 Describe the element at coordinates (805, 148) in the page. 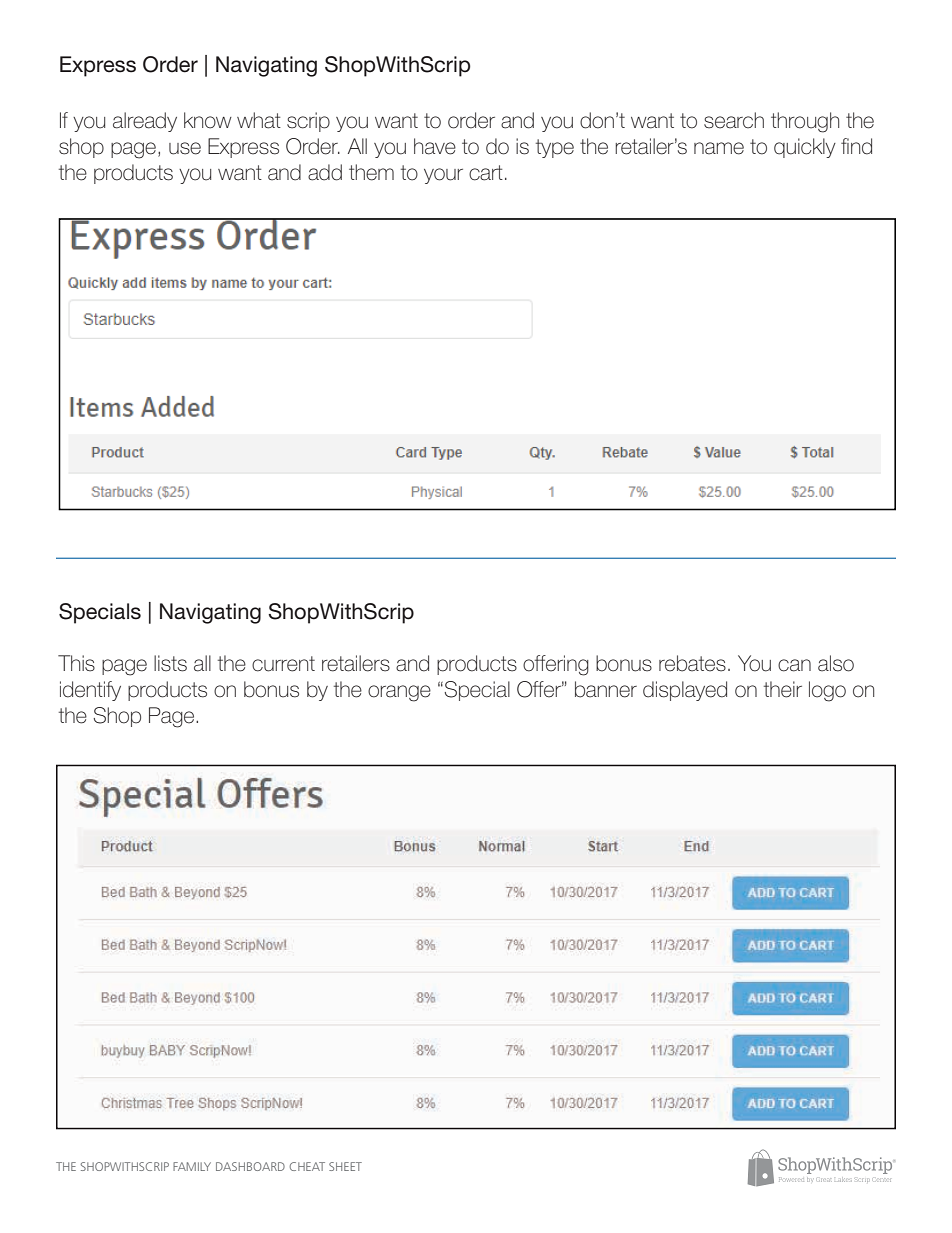

I see `quickly` at that location.
